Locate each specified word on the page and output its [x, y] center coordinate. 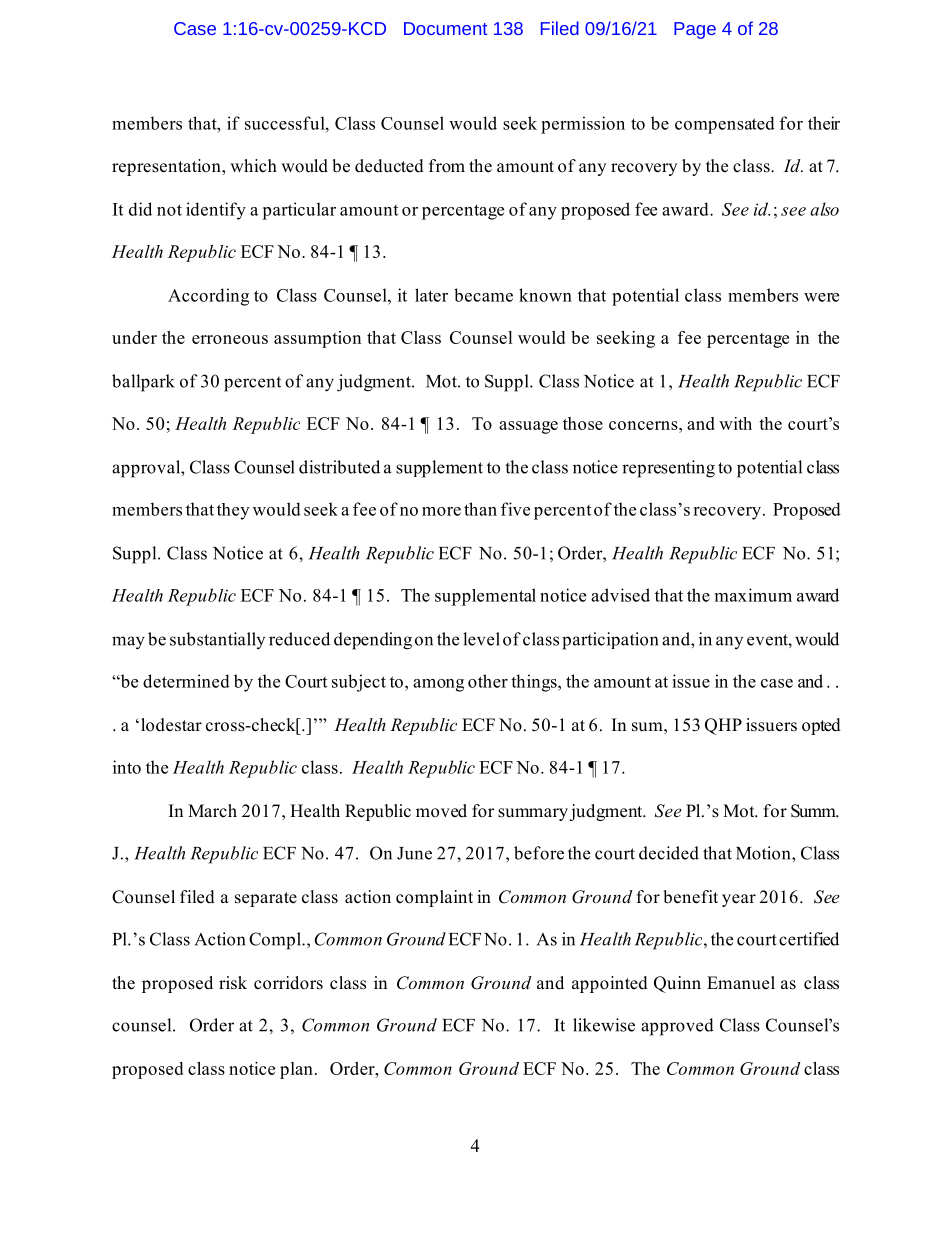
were [821, 297]
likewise [604, 1025]
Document [445, 28]
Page [695, 30]
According [208, 297]
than [480, 509]
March [212, 810]
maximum [753, 595]
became [483, 295]
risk [233, 983]
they [233, 511]
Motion [764, 853]
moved [441, 811]
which [253, 166]
